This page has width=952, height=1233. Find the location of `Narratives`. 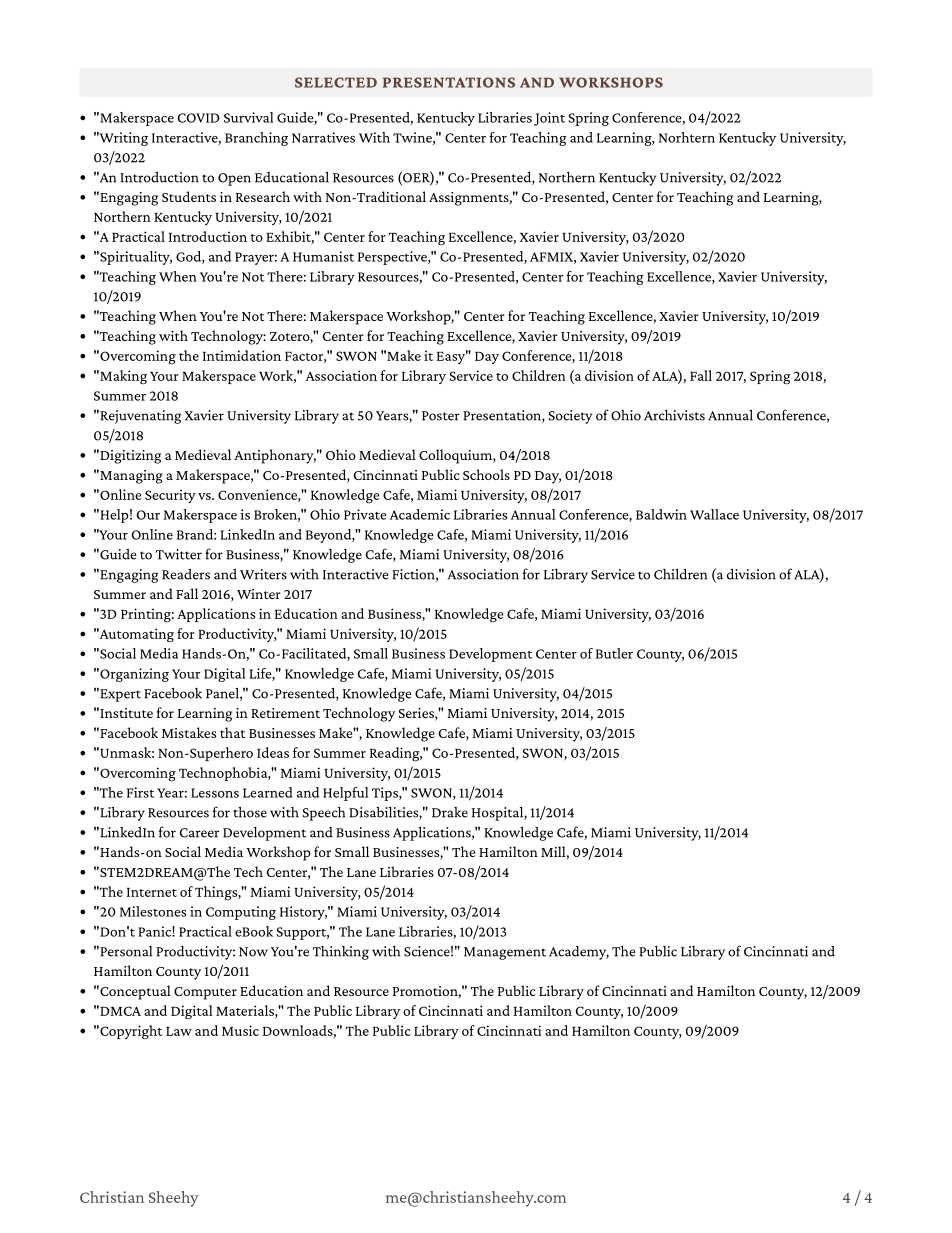

Narratives is located at coordinates (323, 137).
